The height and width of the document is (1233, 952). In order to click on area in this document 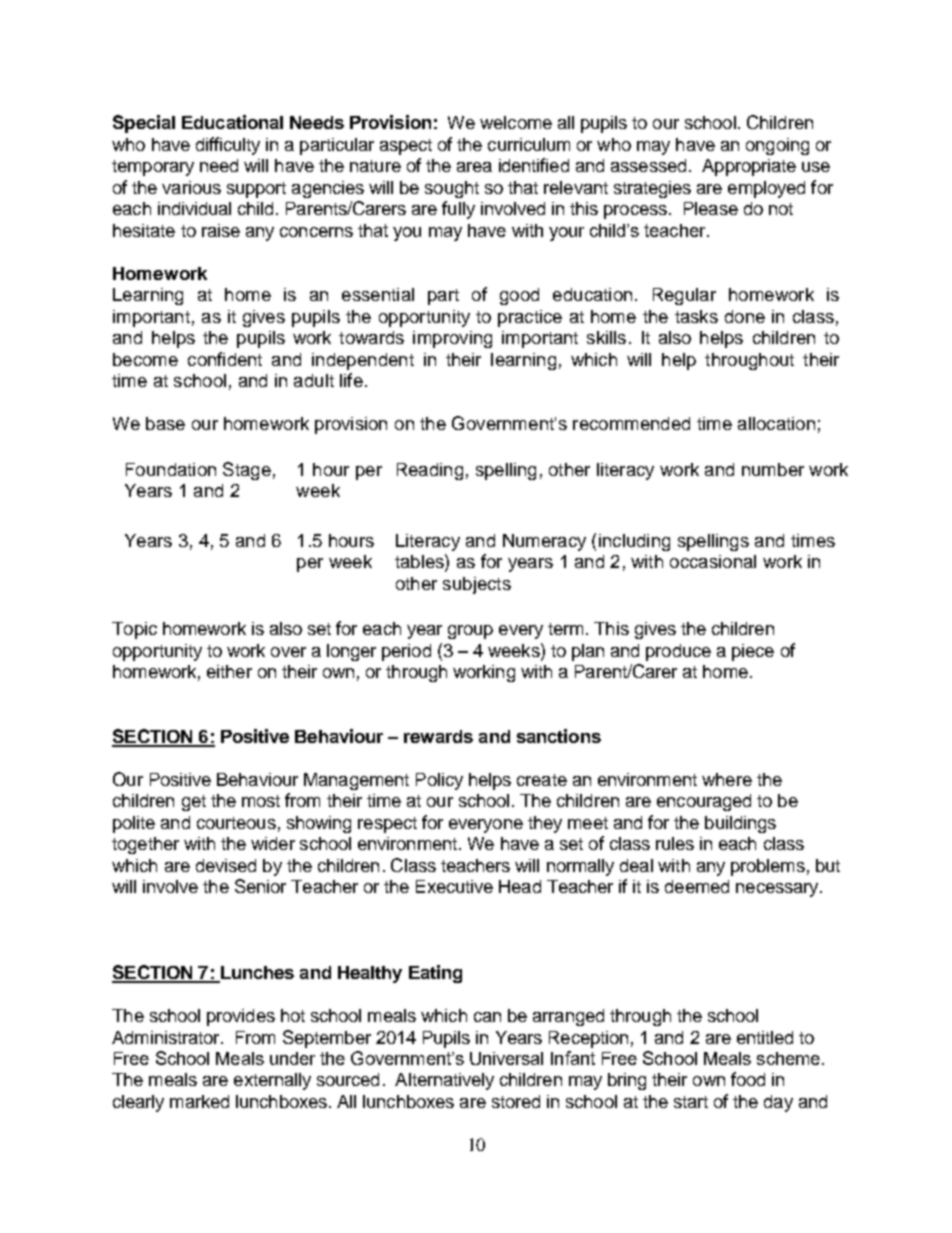, I will do `click(474, 167)`.
